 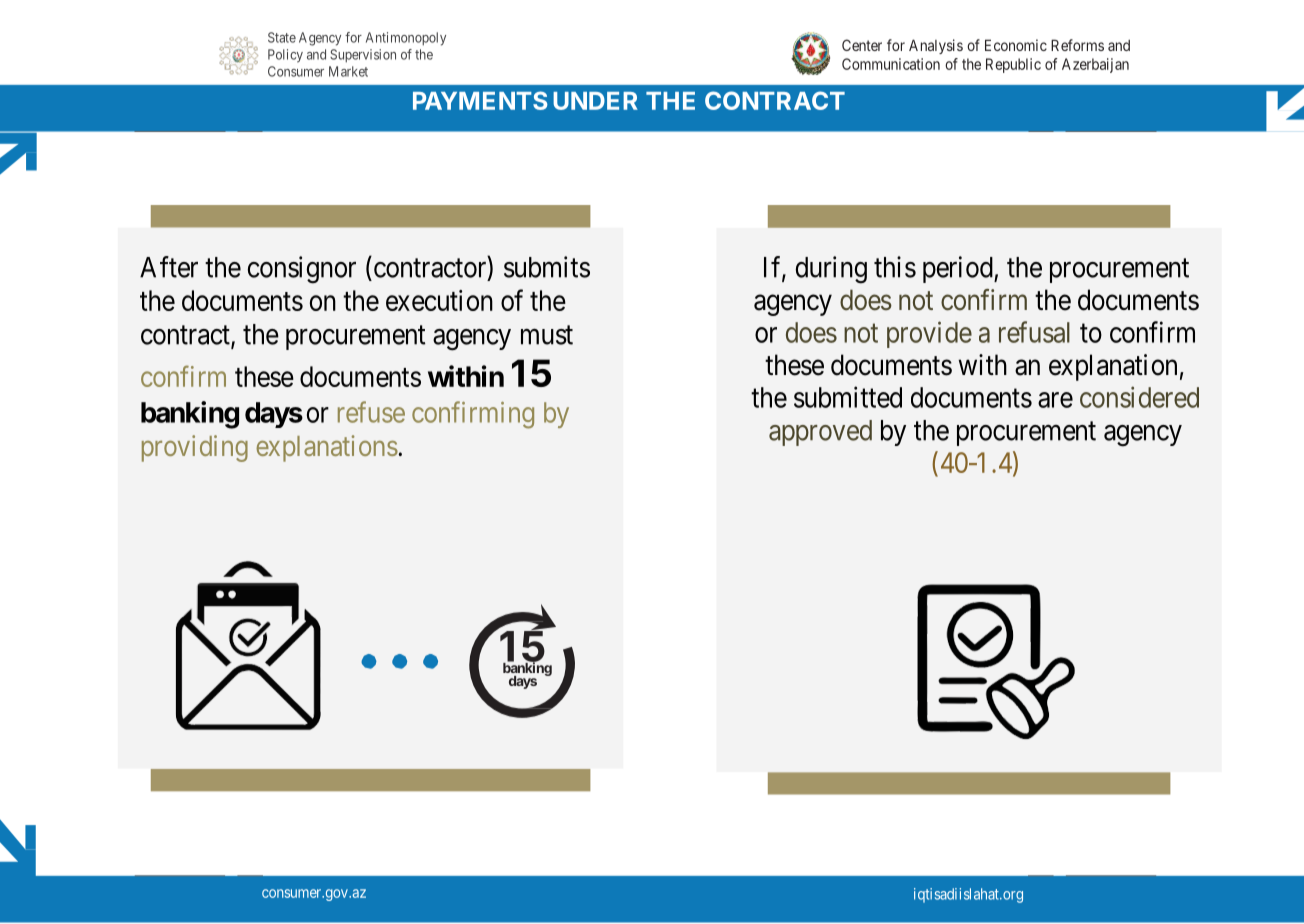 What do you see at coordinates (195, 448) in the screenshot?
I see `providing` at bounding box center [195, 448].
